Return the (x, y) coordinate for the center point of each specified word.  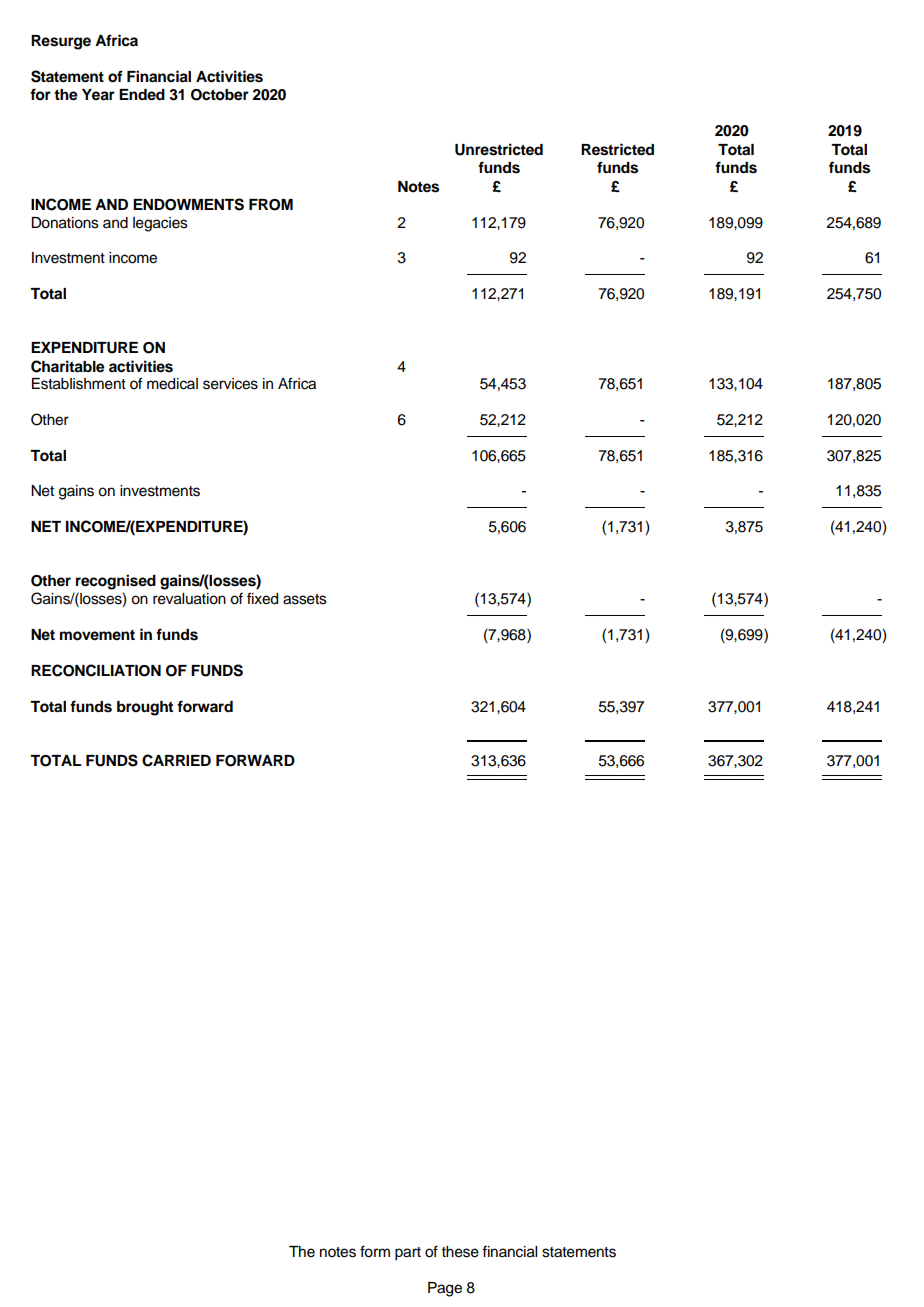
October (220, 95)
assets (305, 599)
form (375, 1251)
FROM (271, 205)
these (460, 1252)
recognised (116, 582)
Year (98, 95)
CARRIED (176, 760)
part (408, 1254)
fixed (262, 598)
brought (145, 708)
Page (445, 1289)
